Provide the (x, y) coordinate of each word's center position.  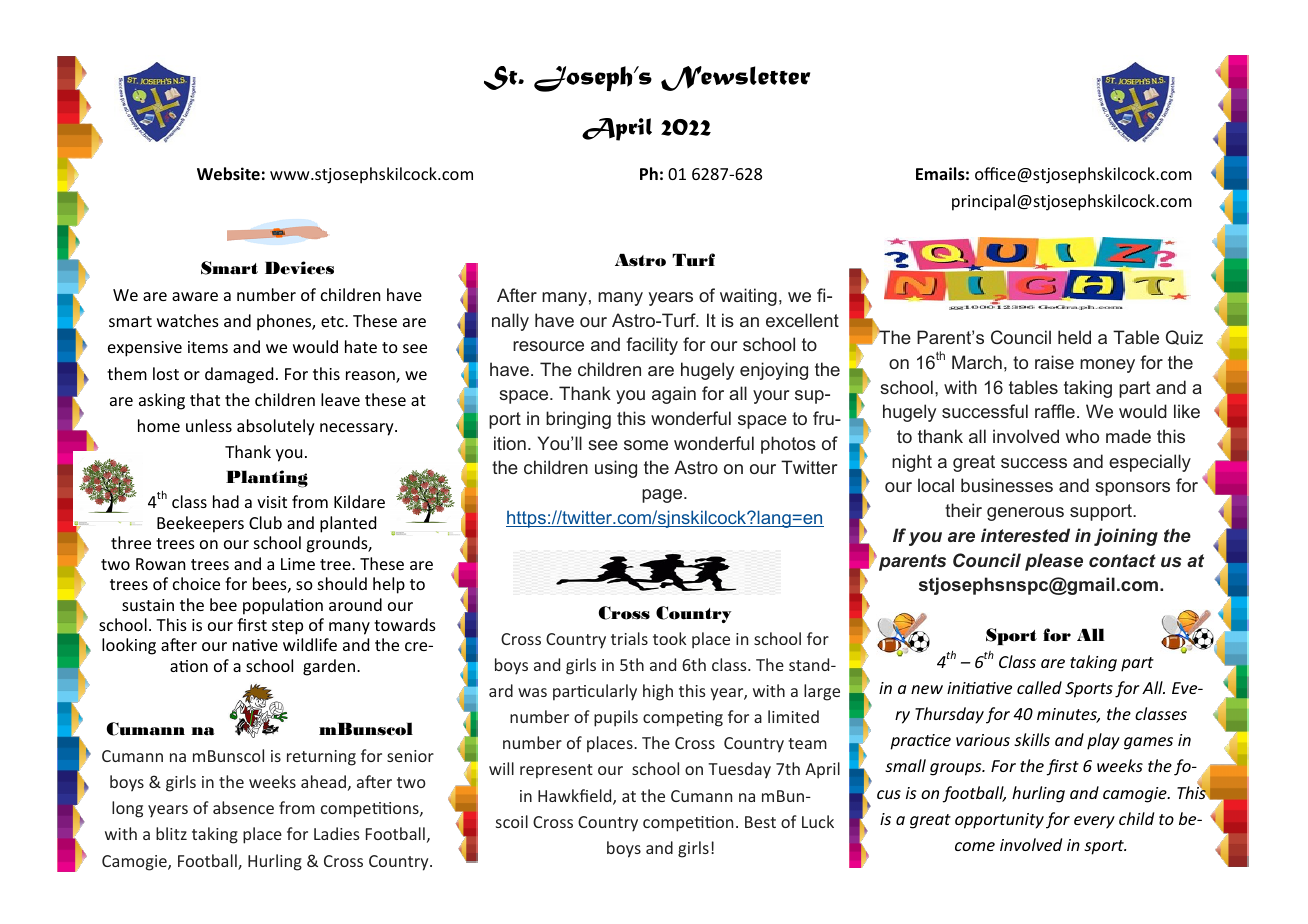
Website (228, 174)
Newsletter (735, 78)
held (1074, 337)
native (255, 645)
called (1039, 687)
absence (243, 807)
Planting (267, 479)
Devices (299, 268)
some (646, 445)
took (669, 638)
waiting (748, 297)
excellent (802, 320)
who (1082, 436)
